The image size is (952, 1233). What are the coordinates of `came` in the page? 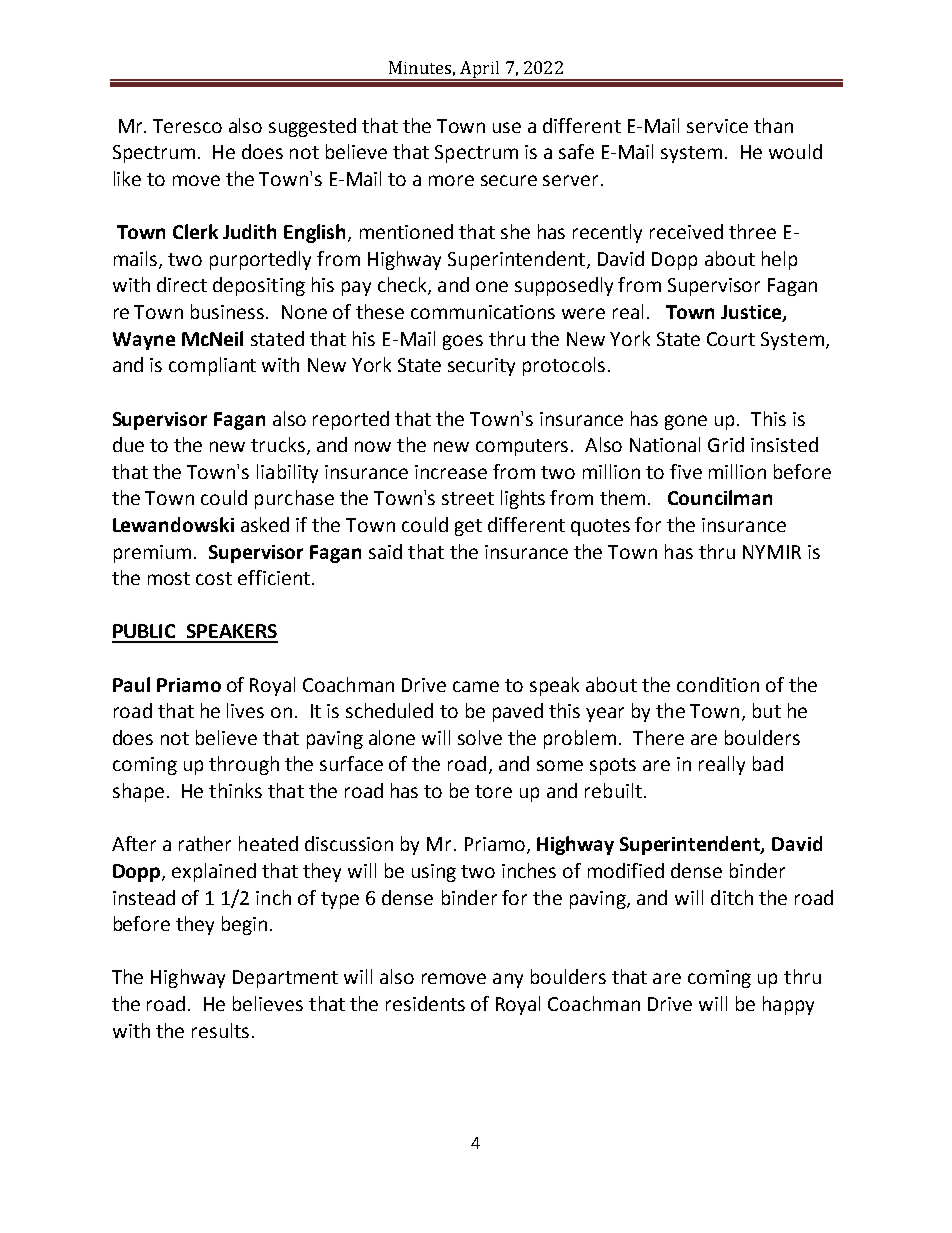 It's located at (476, 686).
